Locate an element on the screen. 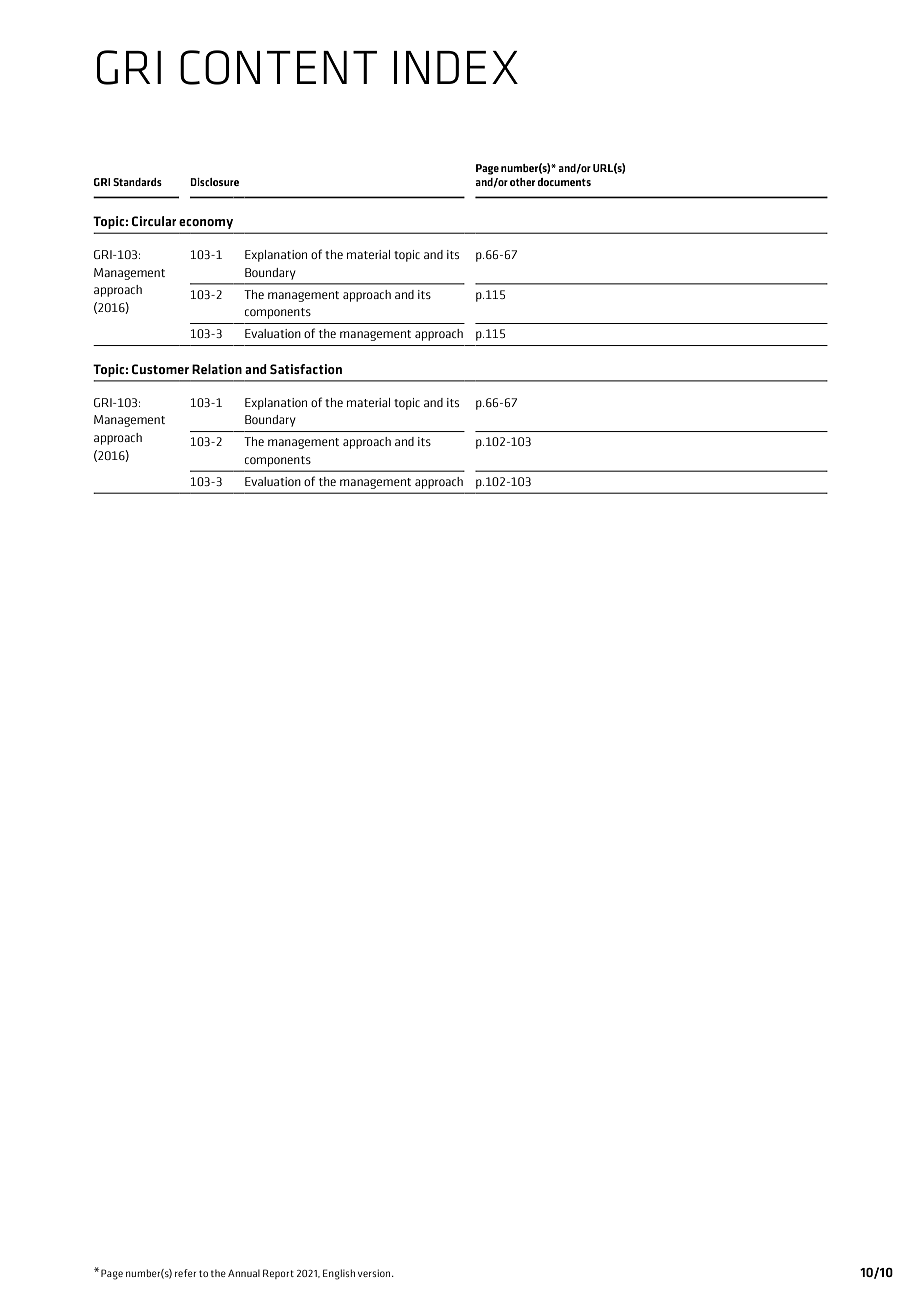  English is located at coordinates (339, 1274).
